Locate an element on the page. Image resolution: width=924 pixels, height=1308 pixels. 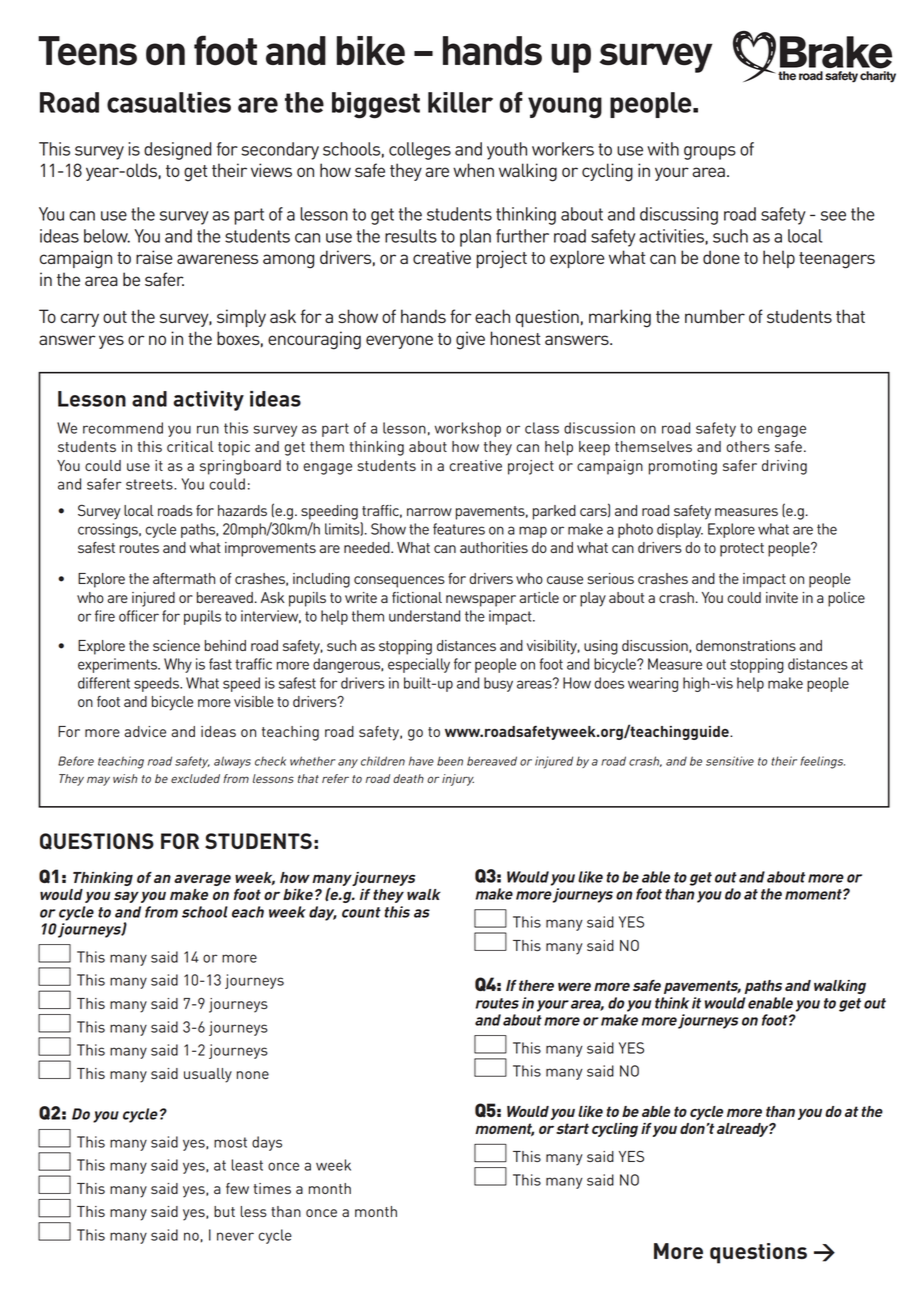
critical is located at coordinates (190, 446).
